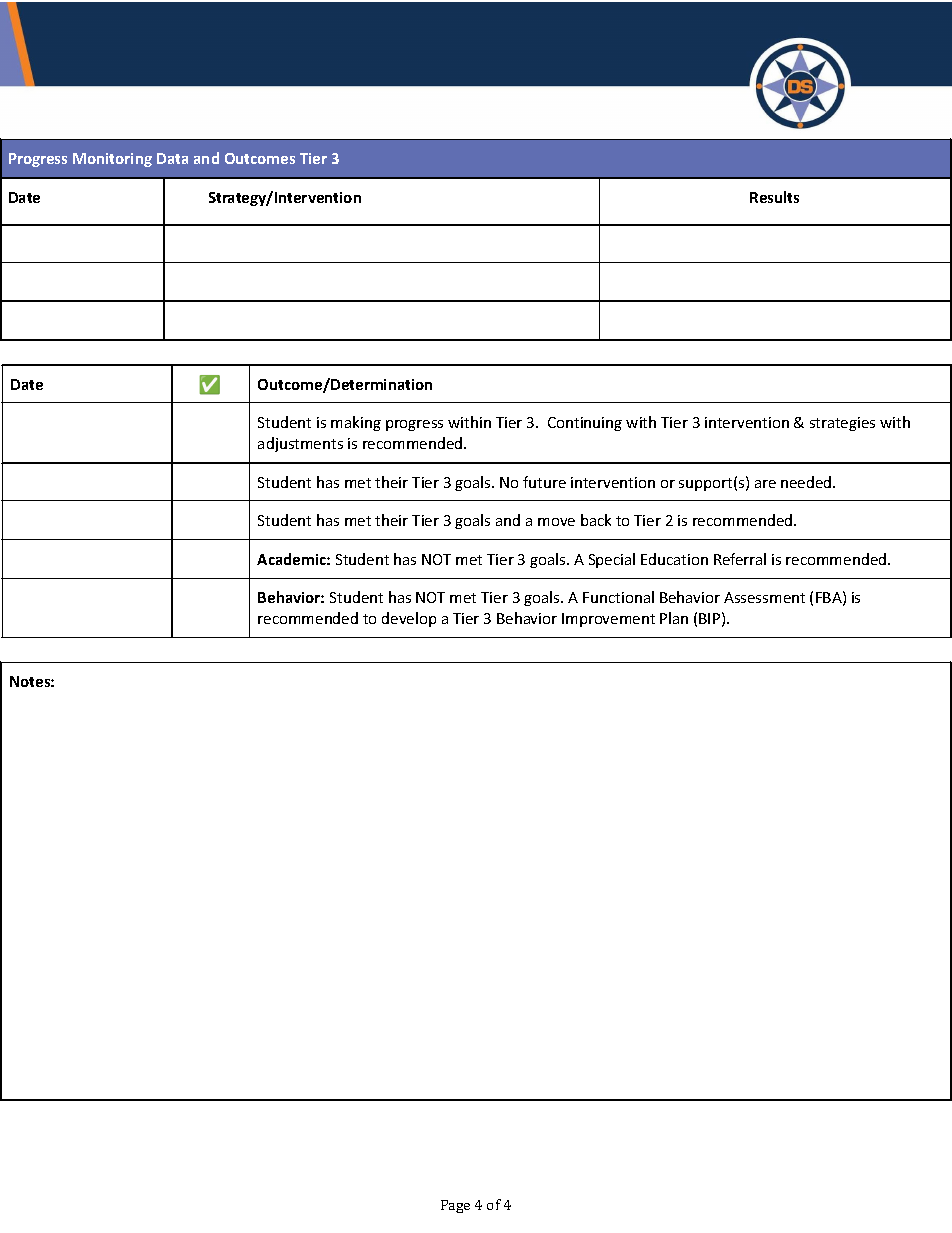  What do you see at coordinates (774, 197) in the screenshot?
I see `Results` at bounding box center [774, 197].
